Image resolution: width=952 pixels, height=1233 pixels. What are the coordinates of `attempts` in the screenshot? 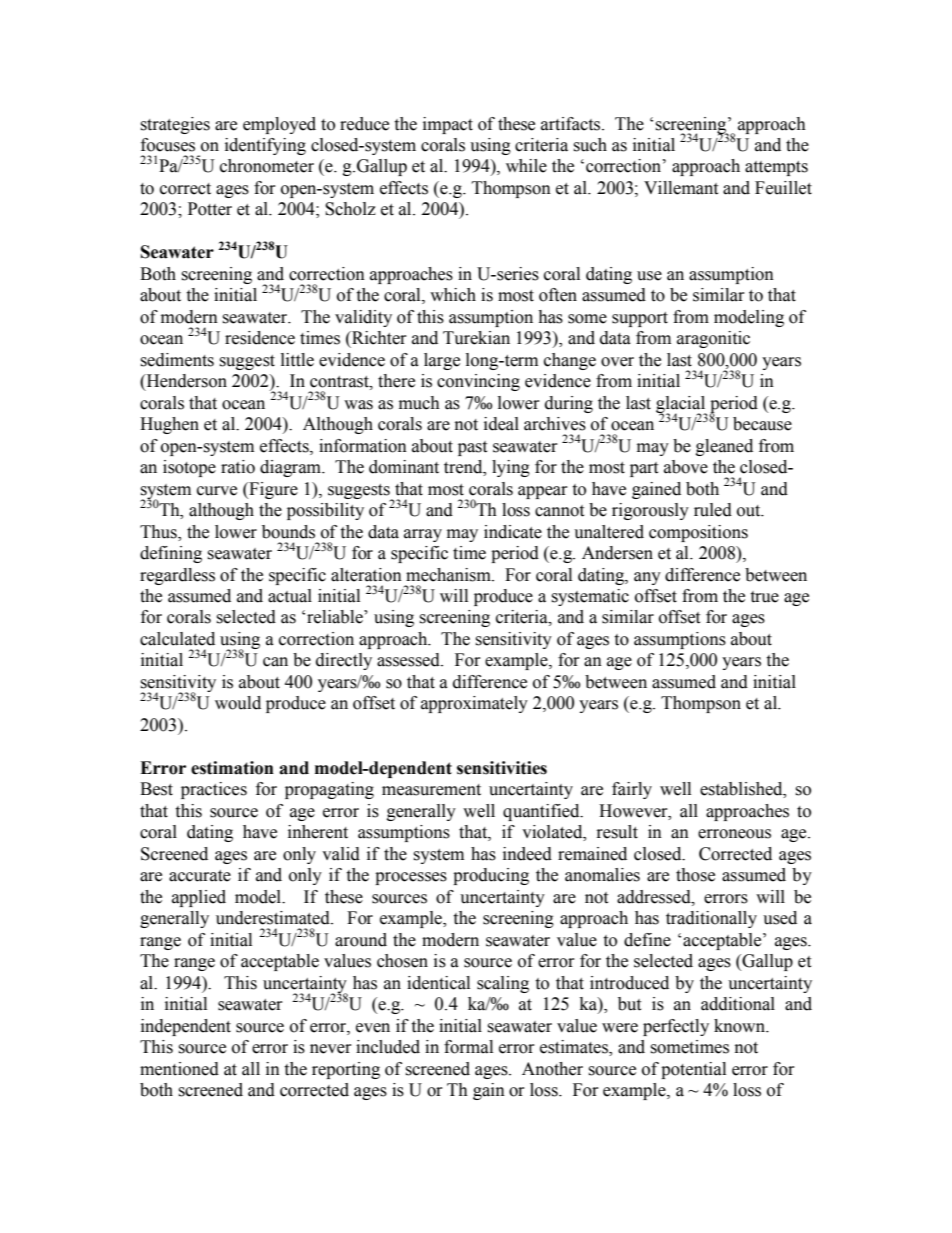 It's located at (776, 168).
